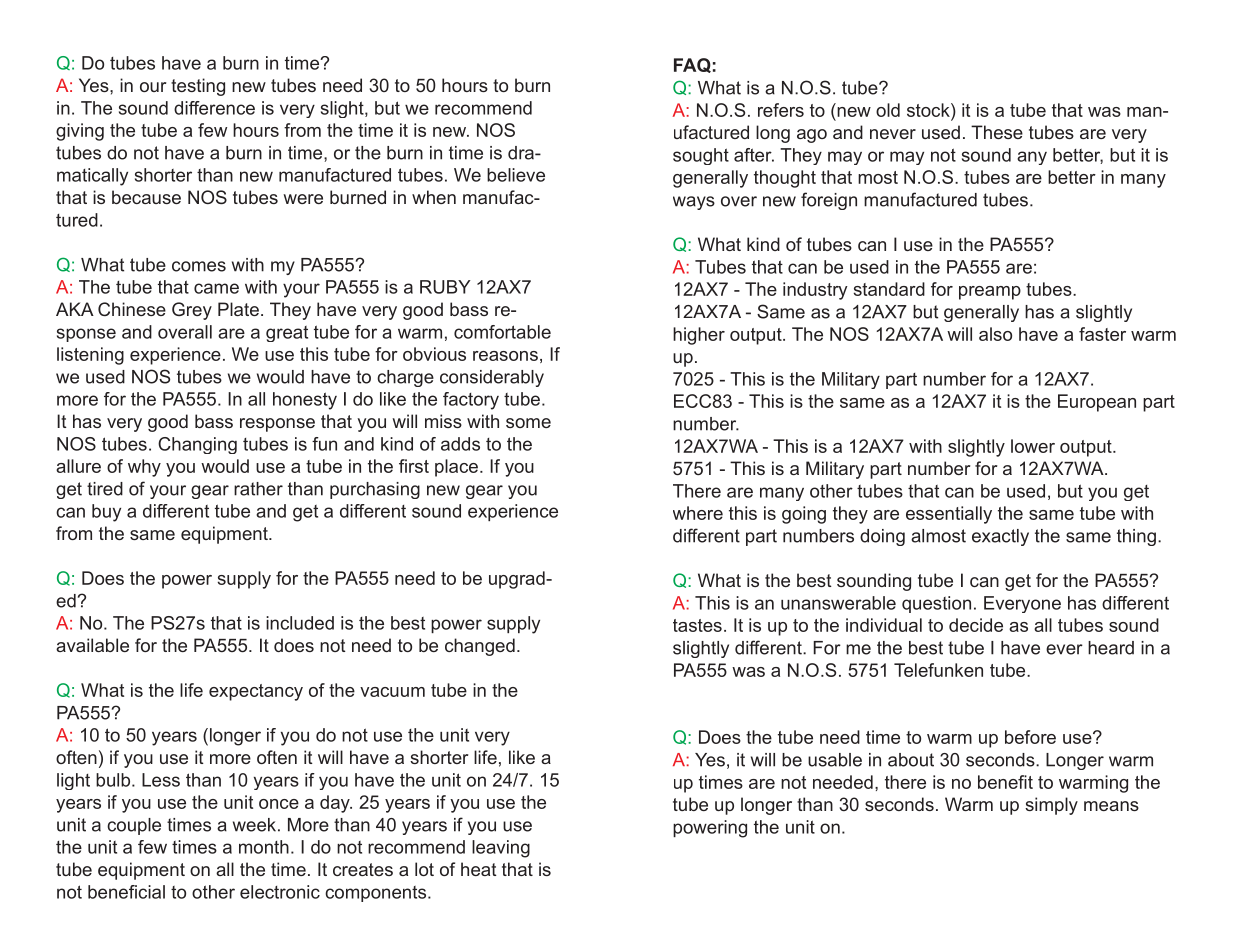  What do you see at coordinates (1033, 446) in the image?
I see `lower` at bounding box center [1033, 446].
